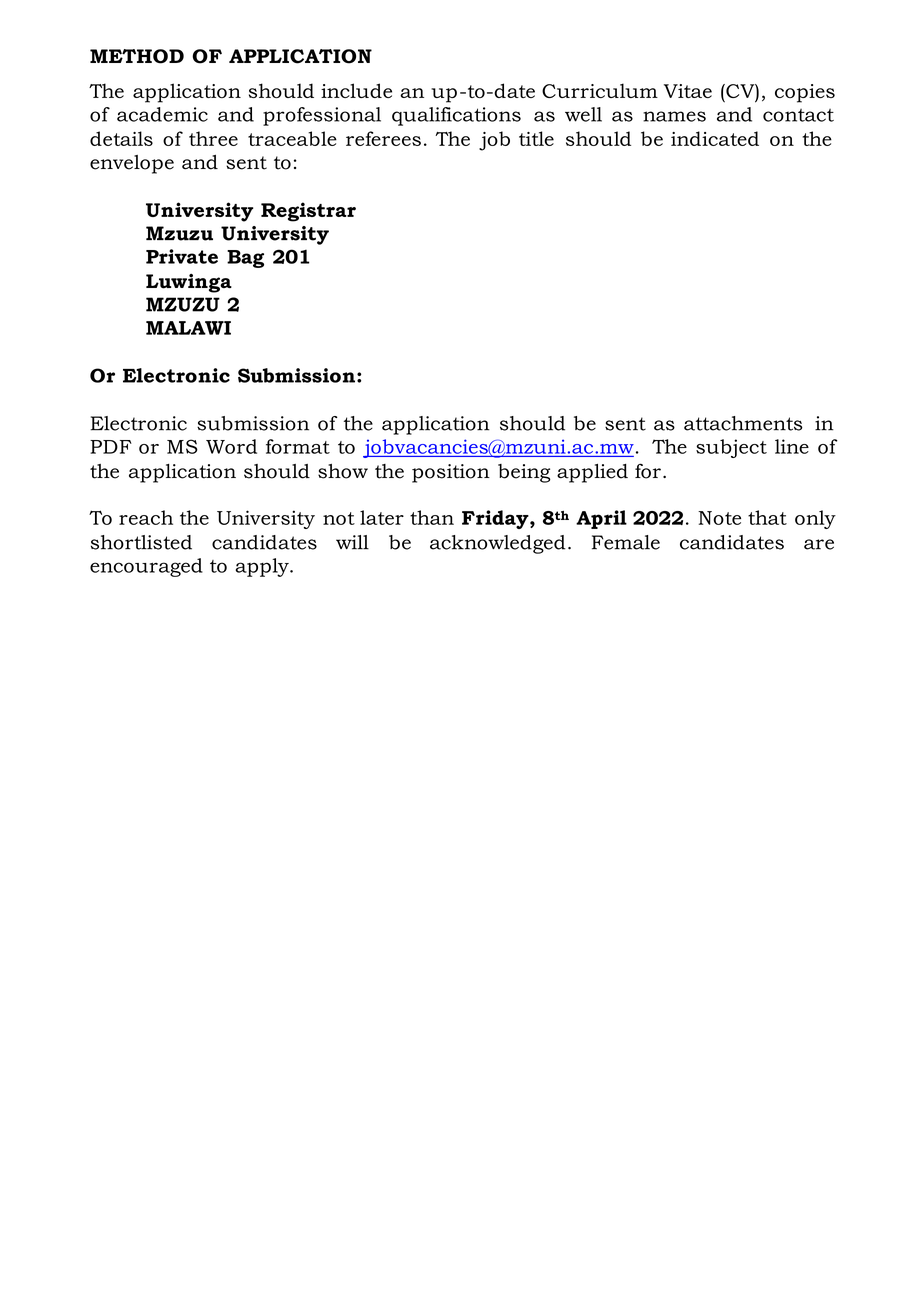  What do you see at coordinates (137, 56) in the screenshot?
I see `METHOD` at bounding box center [137, 56].
